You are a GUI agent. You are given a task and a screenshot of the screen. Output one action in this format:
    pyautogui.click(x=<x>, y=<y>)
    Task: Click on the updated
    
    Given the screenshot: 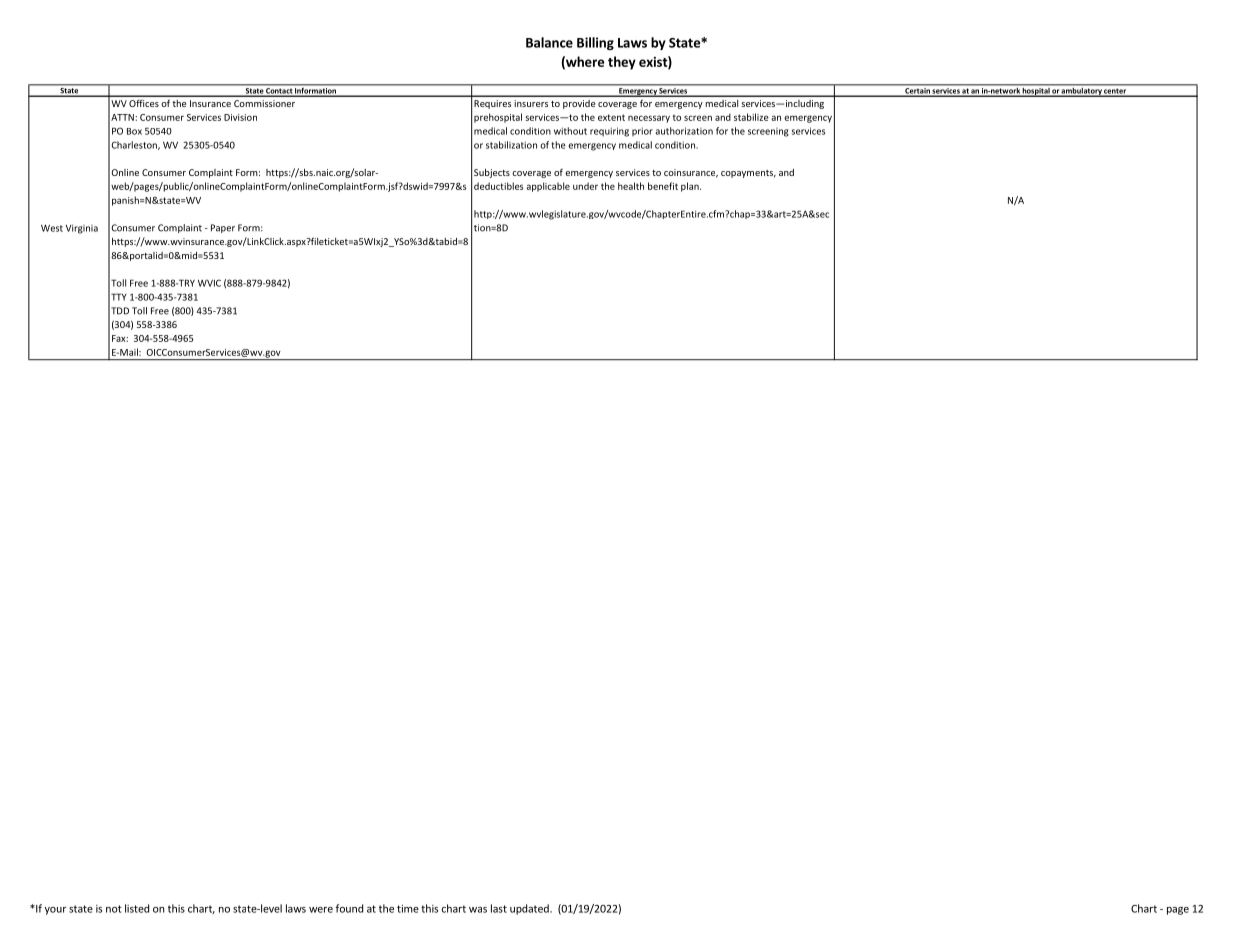 What is the action you would take?
    pyautogui.click(x=530, y=909)
